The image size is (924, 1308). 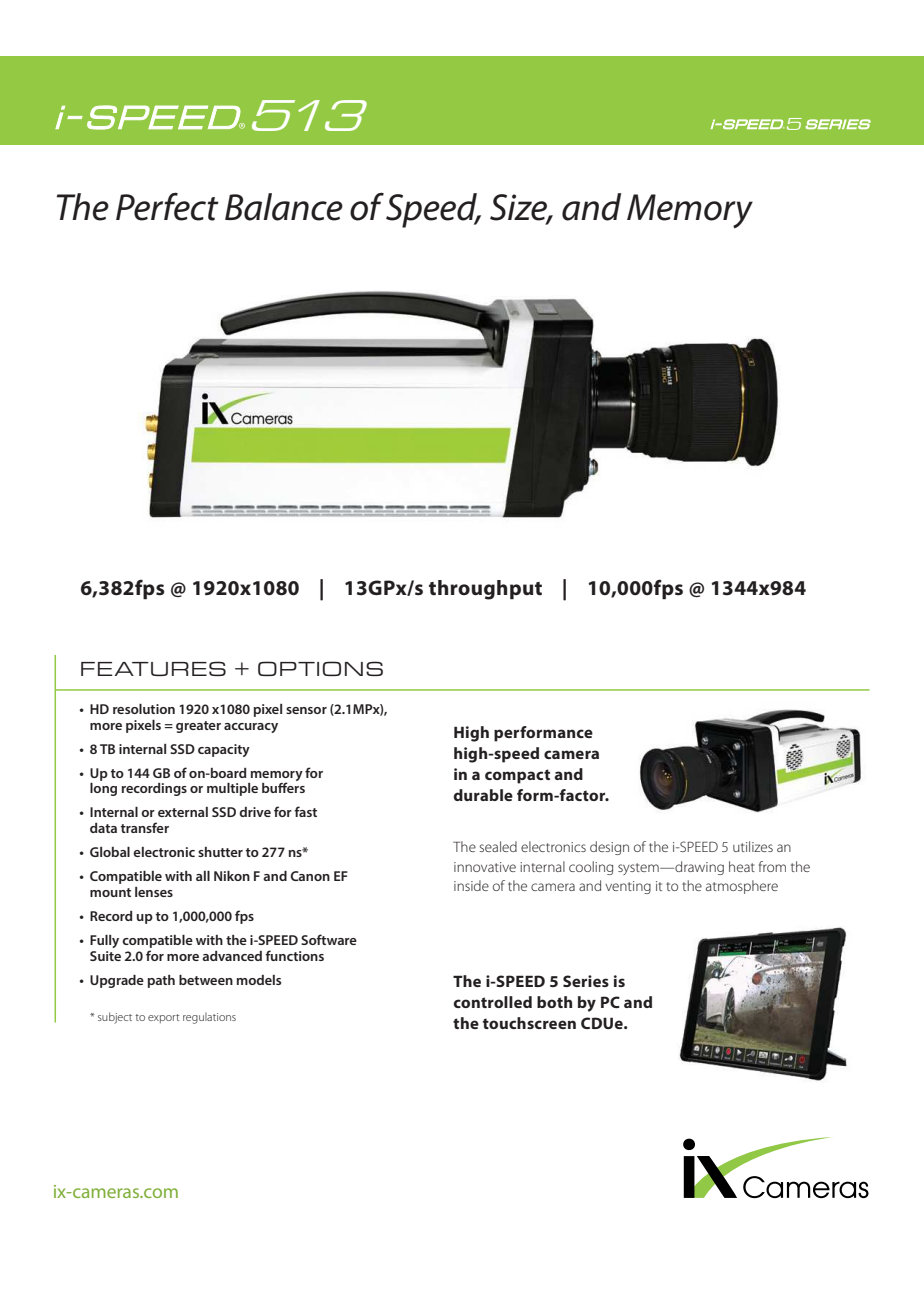 I want to click on throughput, so click(x=485, y=590).
